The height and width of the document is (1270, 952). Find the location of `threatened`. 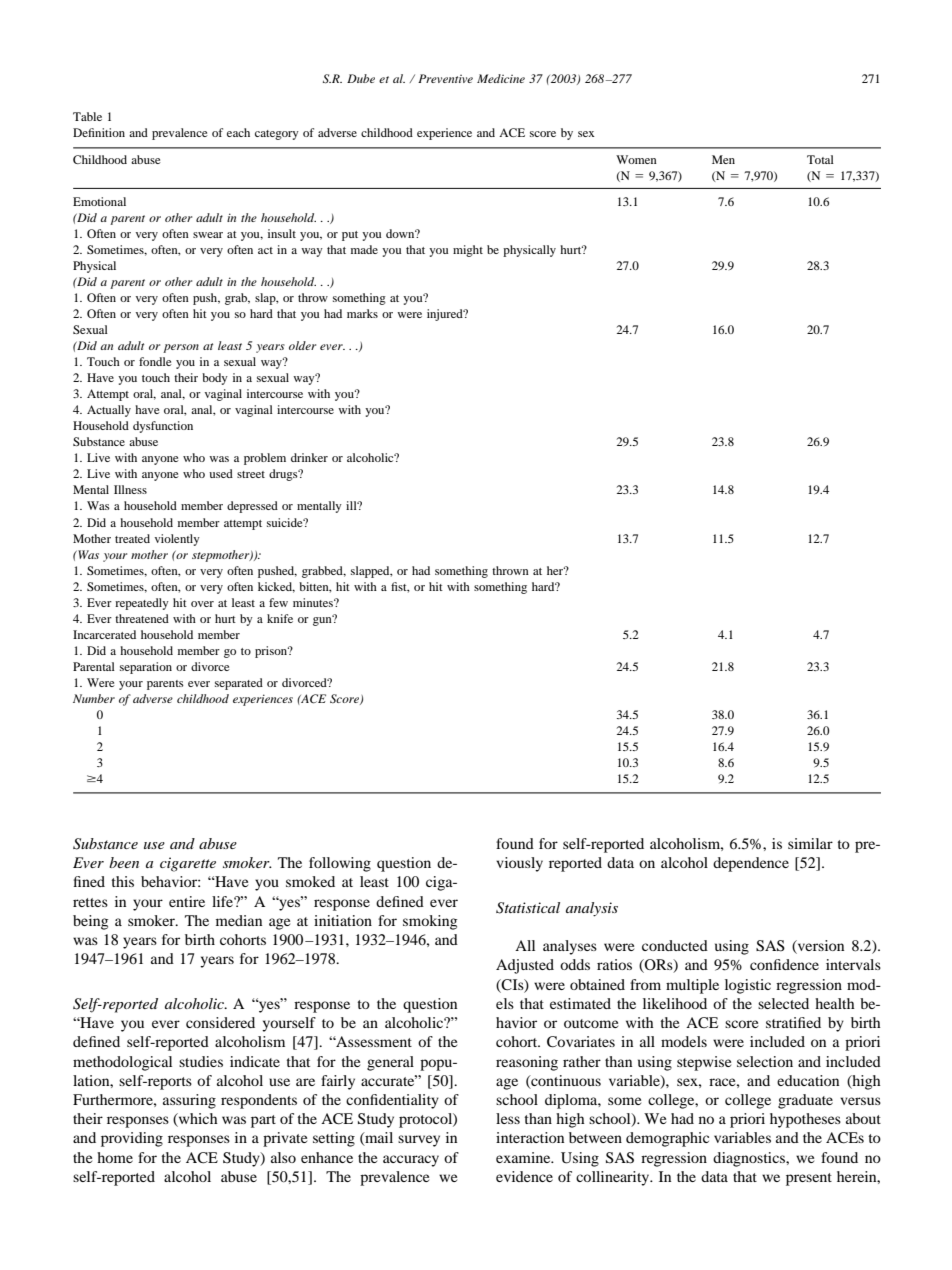

threatened is located at coordinates (142, 618).
